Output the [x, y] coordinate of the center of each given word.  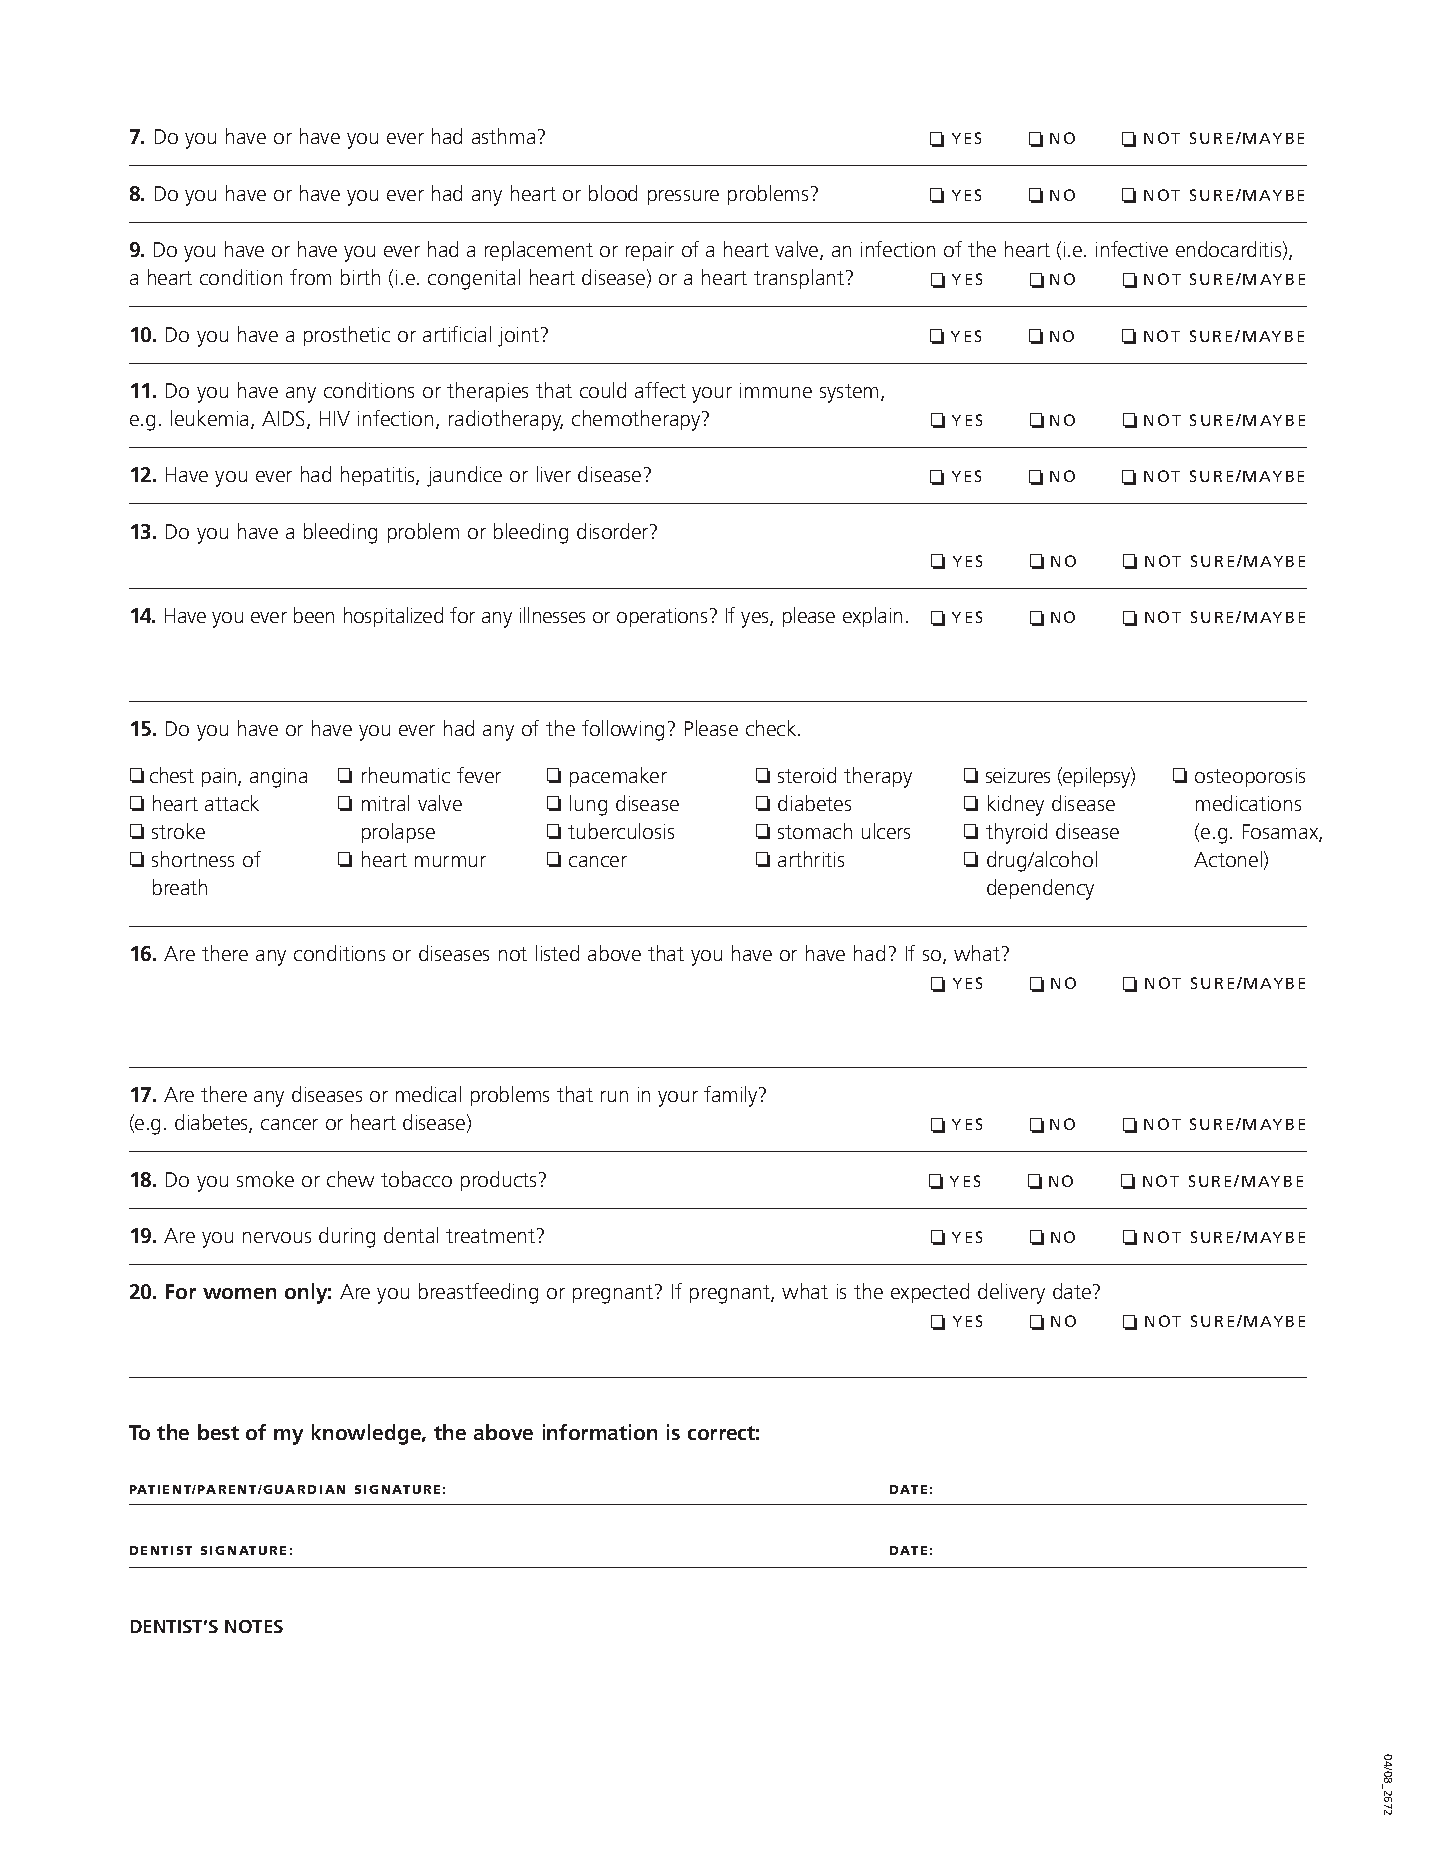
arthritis [811, 859]
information [600, 1432]
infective [1132, 249]
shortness [193, 859]
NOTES [254, 1626]
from [310, 277]
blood [613, 193]
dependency [1040, 889]
